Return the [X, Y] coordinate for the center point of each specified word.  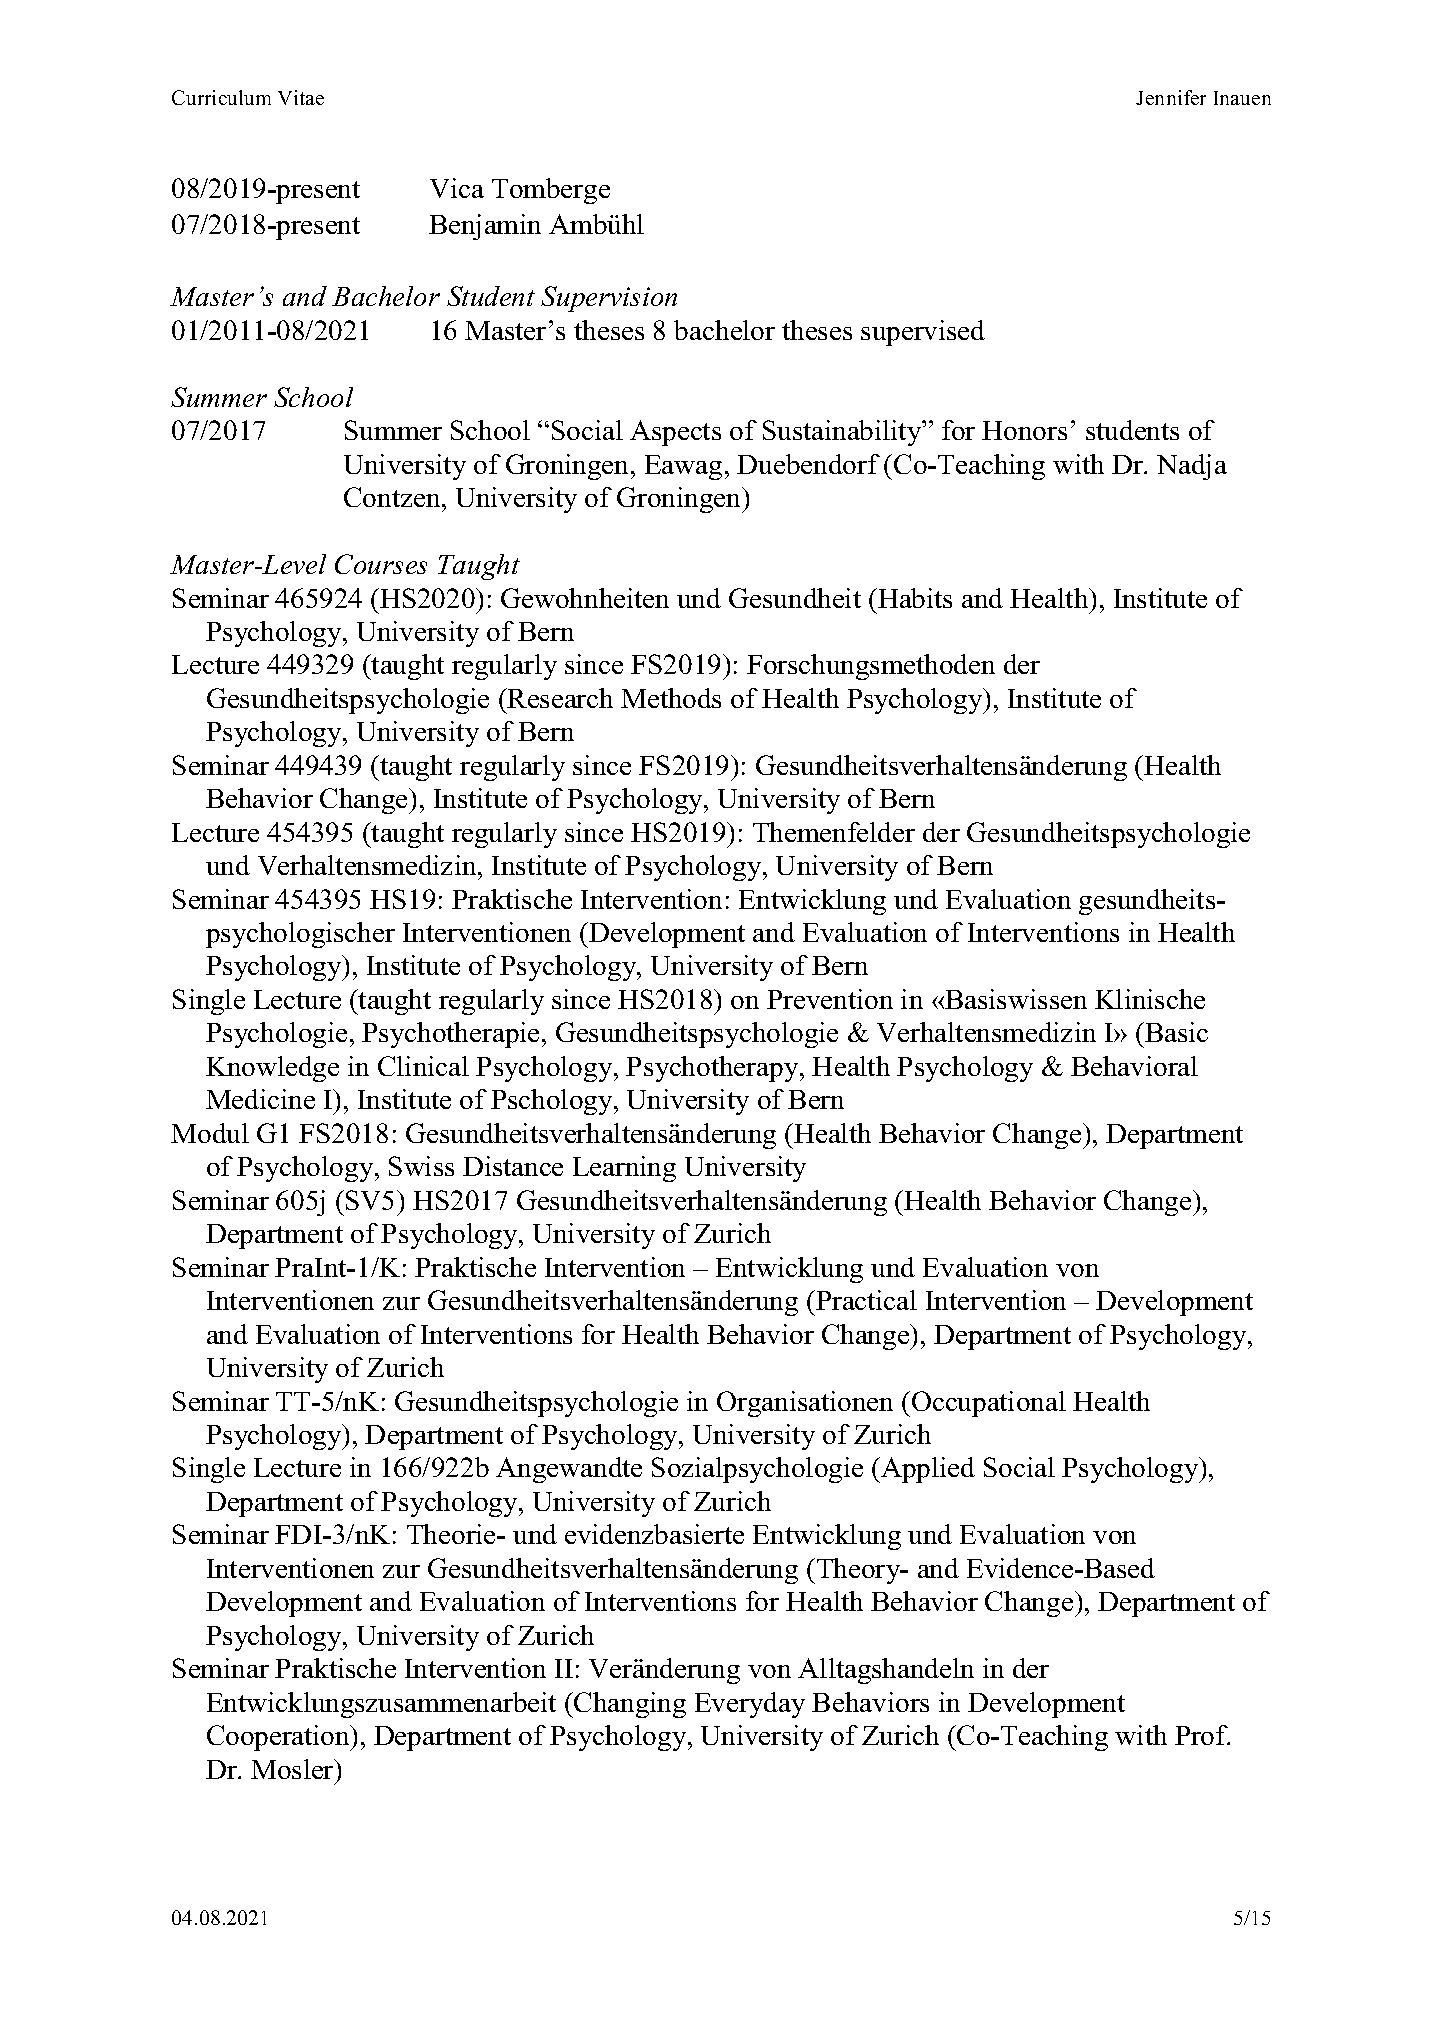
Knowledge [272, 1069]
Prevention [830, 999]
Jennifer [1171, 97]
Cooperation [279, 1738]
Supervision [609, 299]
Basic [1175, 1032]
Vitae [301, 97]
